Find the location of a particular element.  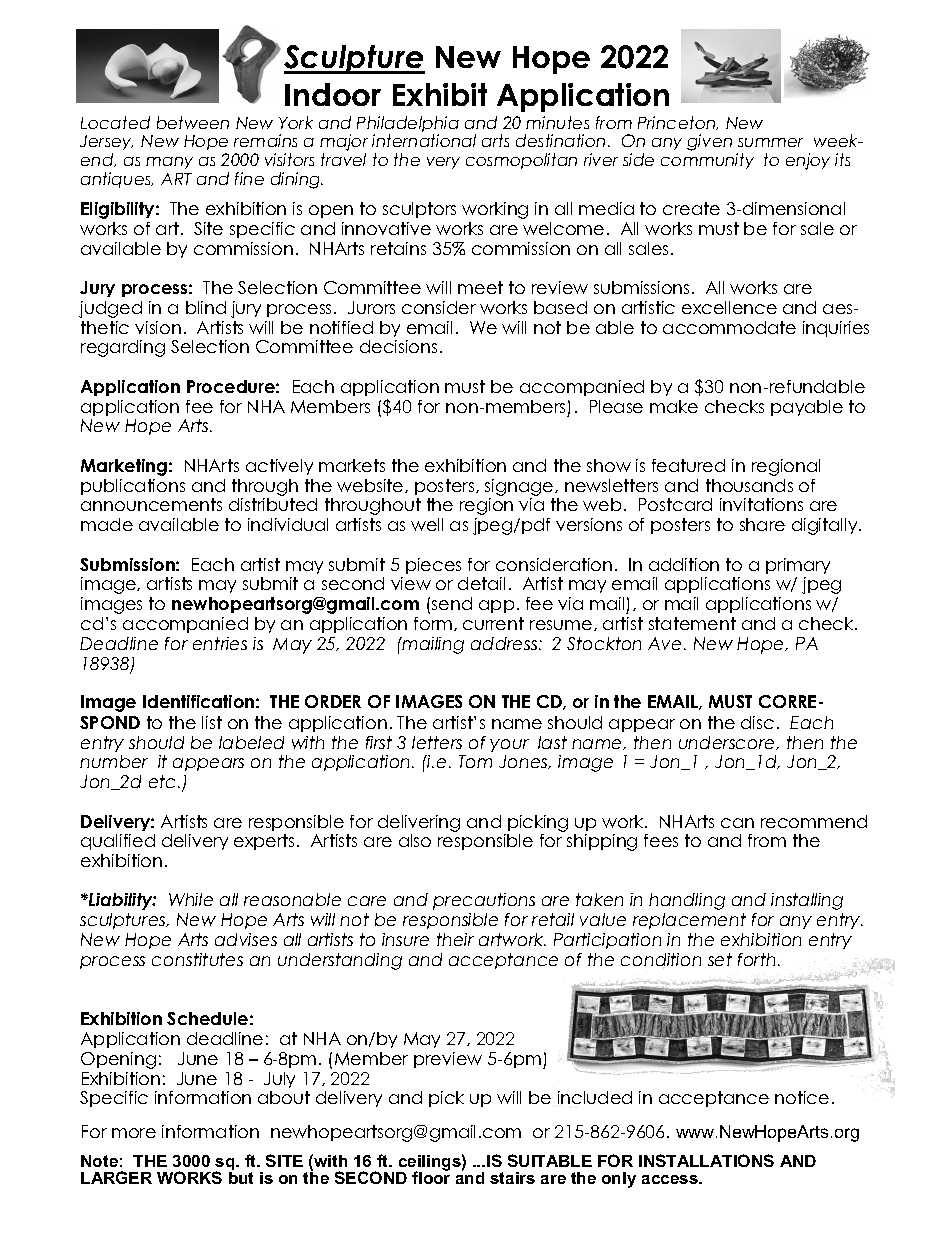

between is located at coordinates (193, 122).
